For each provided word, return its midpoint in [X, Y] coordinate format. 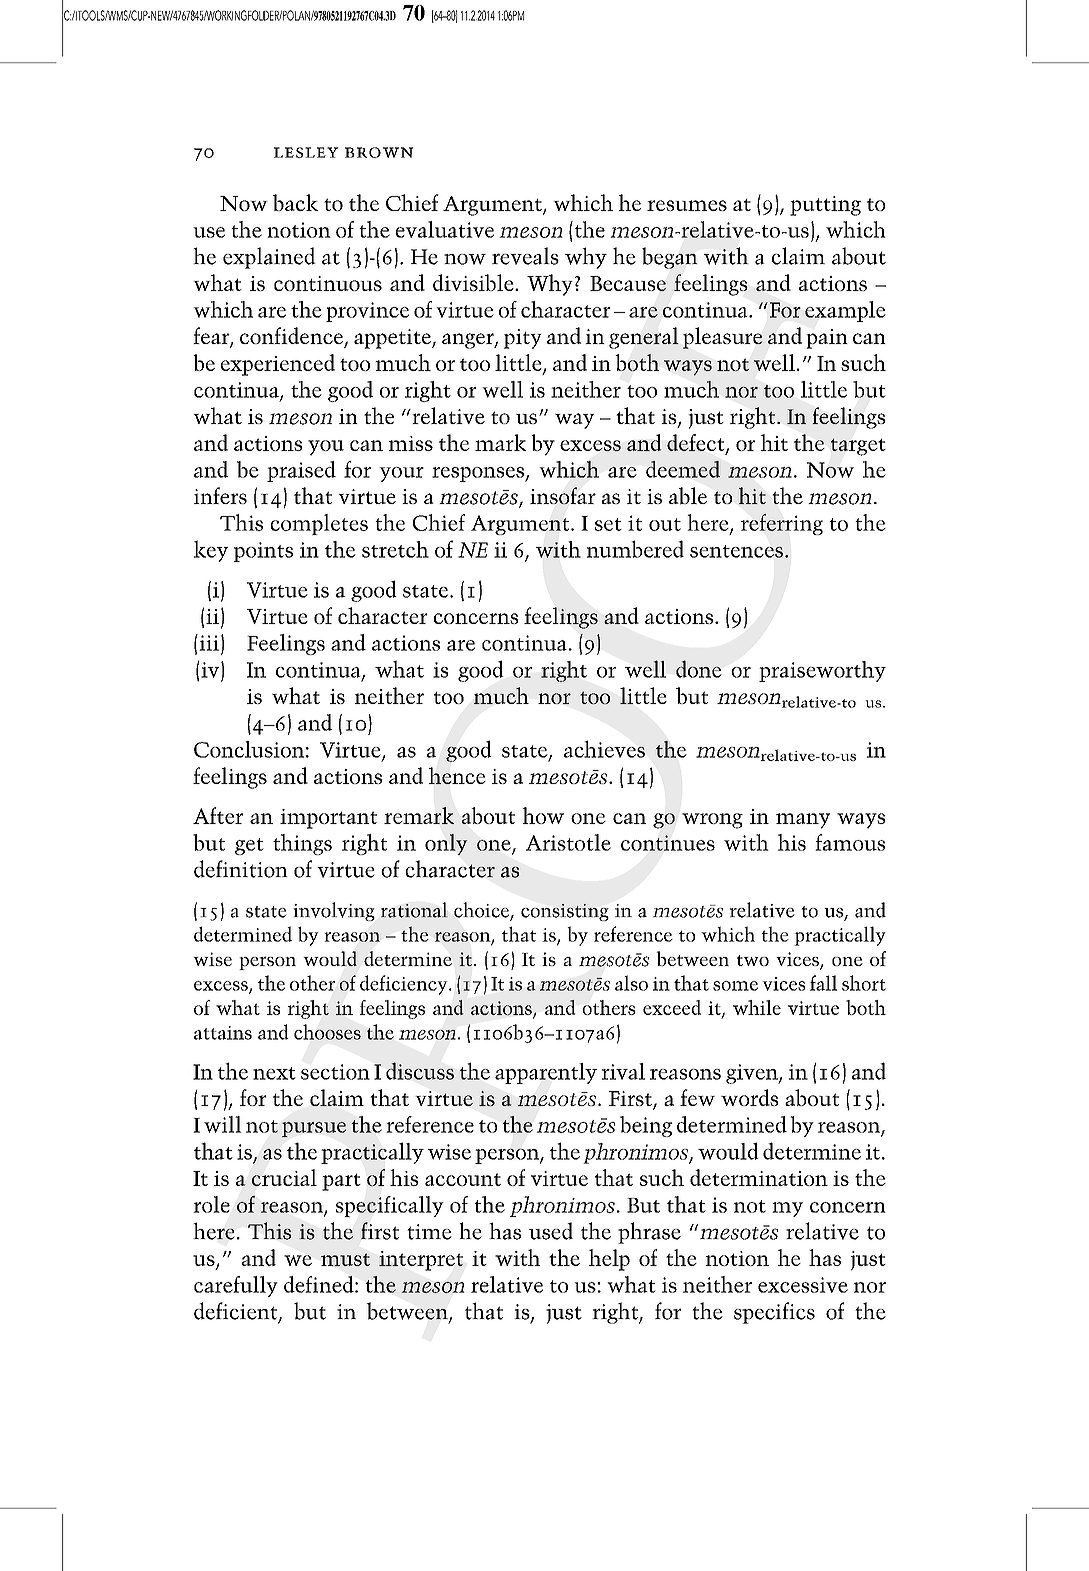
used [551, 1231]
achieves [604, 749]
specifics [774, 1313]
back [295, 202]
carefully [236, 1286]
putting [825, 206]
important [328, 819]
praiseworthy [822, 671]
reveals [525, 256]
